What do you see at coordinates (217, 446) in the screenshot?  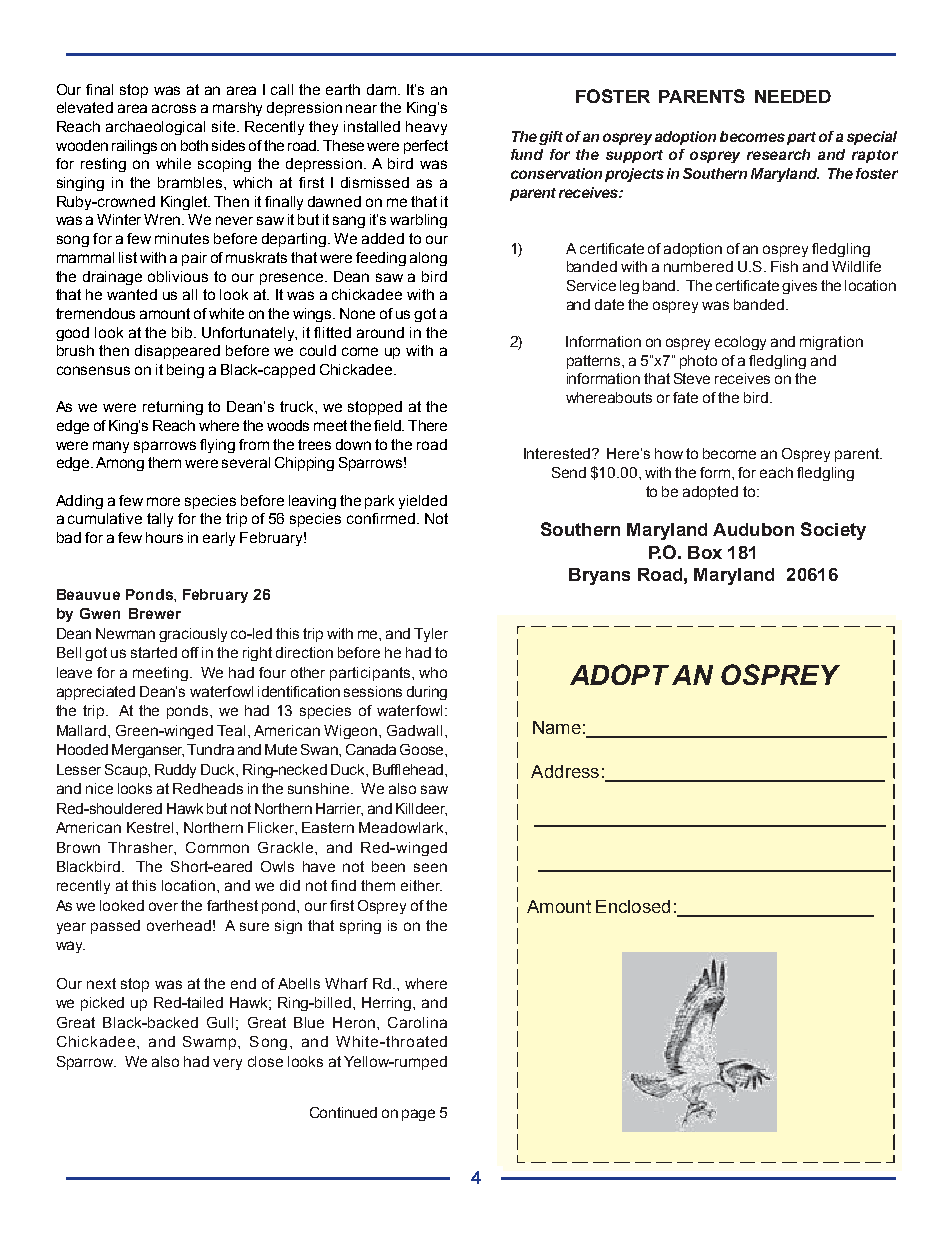 I see `flying` at bounding box center [217, 446].
